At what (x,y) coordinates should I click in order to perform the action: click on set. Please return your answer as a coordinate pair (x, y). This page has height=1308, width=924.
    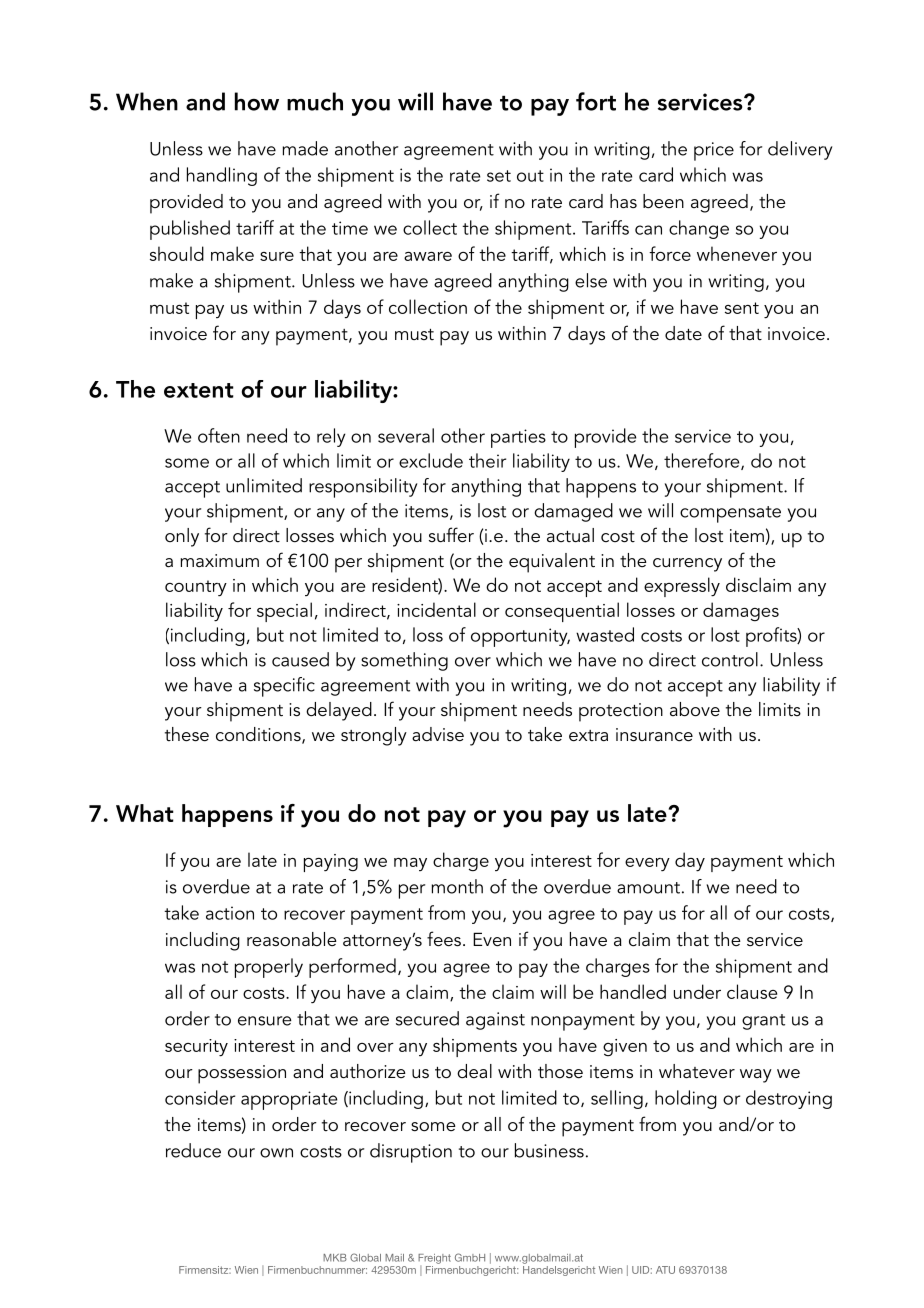
    Looking at the image, I should click on (499, 176).
